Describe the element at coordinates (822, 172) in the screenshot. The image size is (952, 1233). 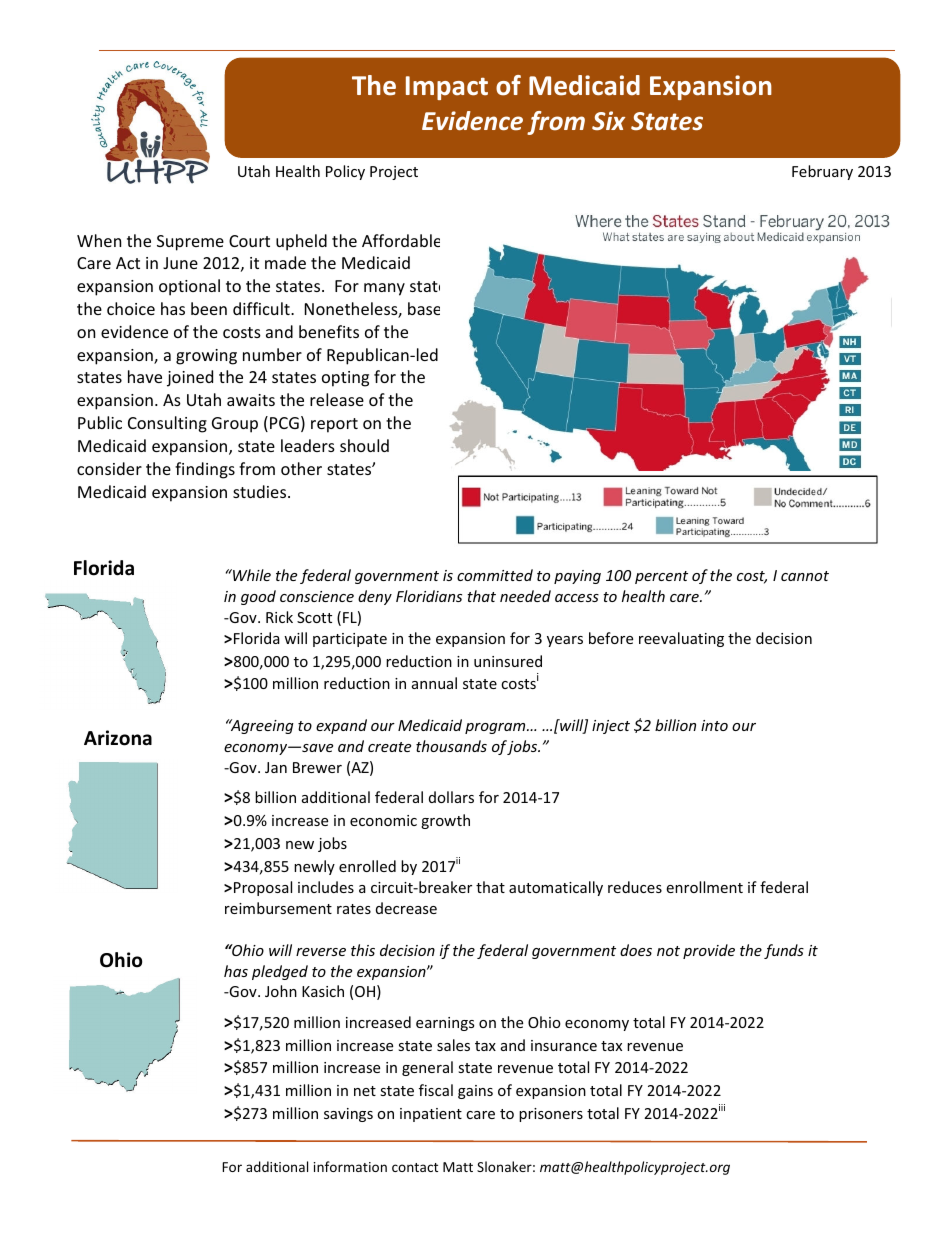
I see `February` at that location.
